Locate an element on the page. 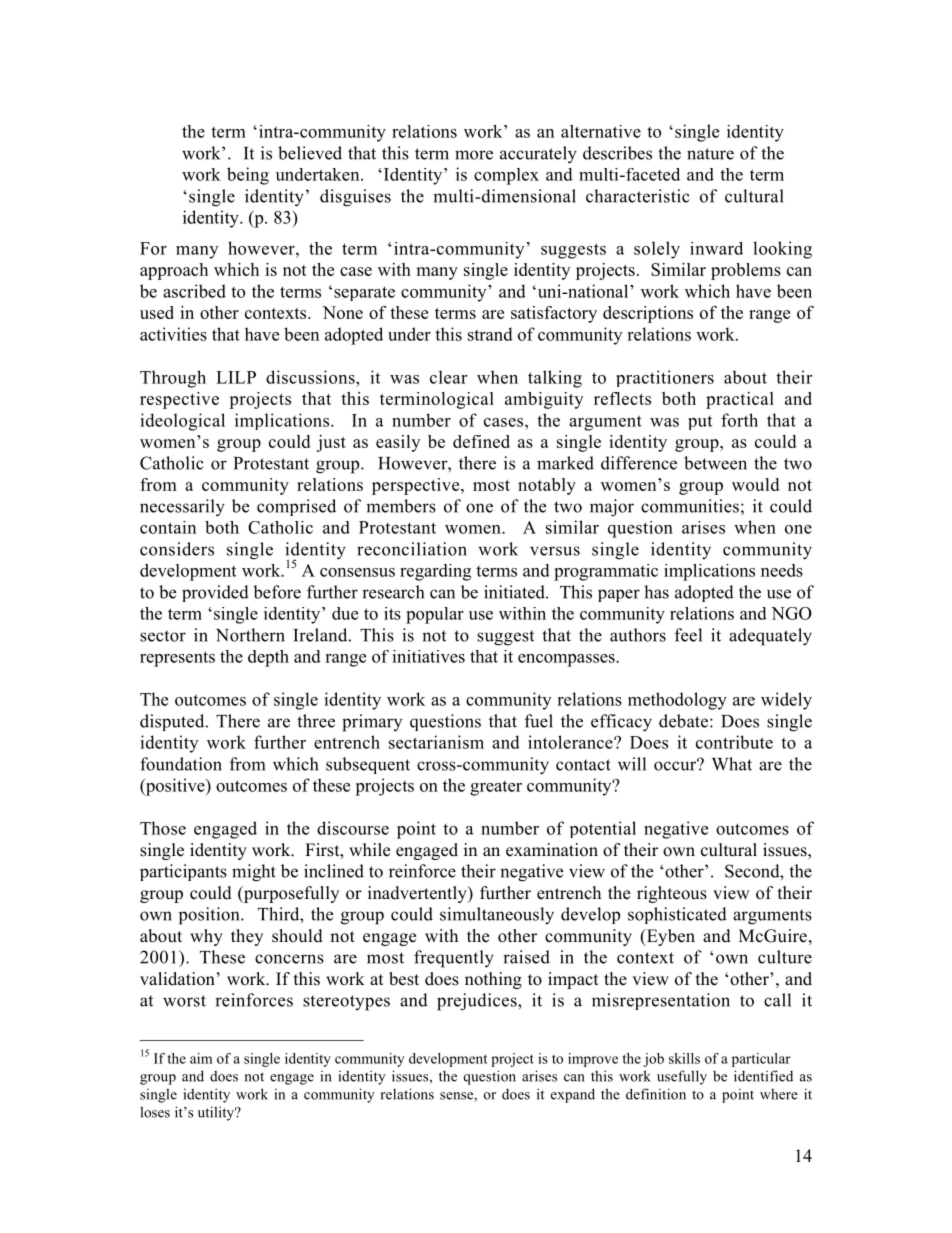 This document has width=952, height=1233. Northern is located at coordinates (250, 635).
